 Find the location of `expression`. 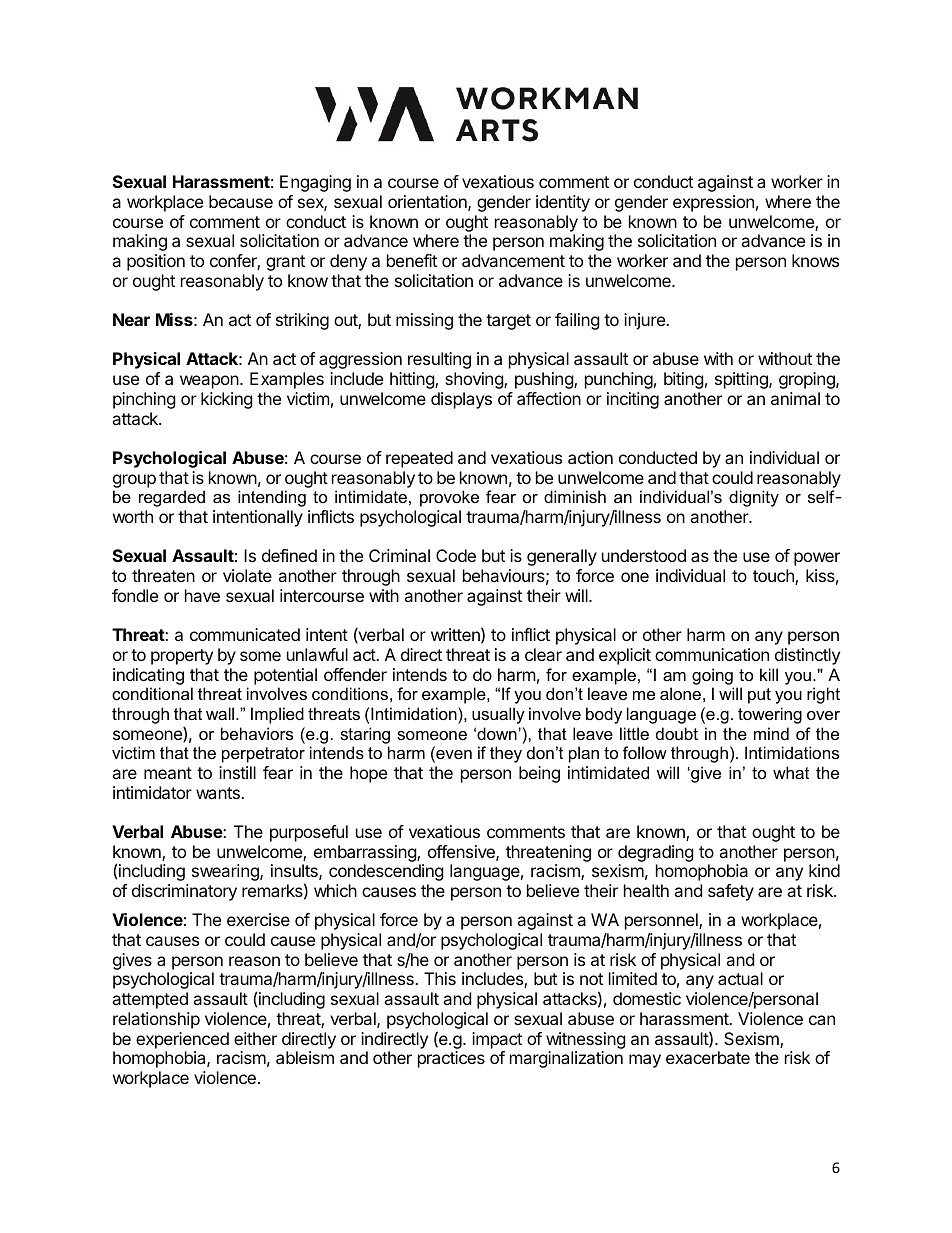

expression is located at coordinates (713, 203).
